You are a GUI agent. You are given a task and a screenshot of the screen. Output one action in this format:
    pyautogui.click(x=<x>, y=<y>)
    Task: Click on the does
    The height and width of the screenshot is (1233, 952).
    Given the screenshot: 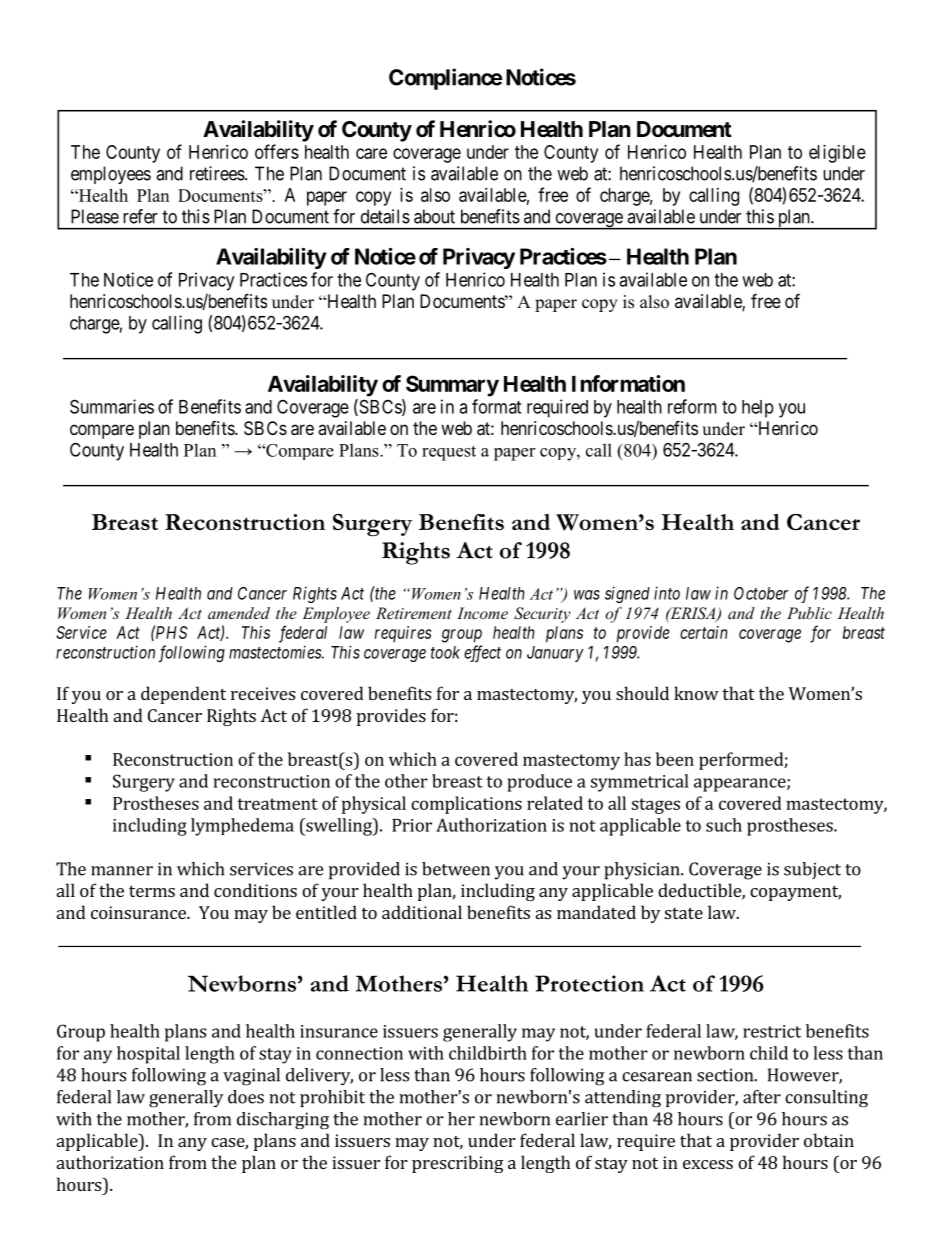 What is the action you would take?
    pyautogui.click(x=246, y=1097)
